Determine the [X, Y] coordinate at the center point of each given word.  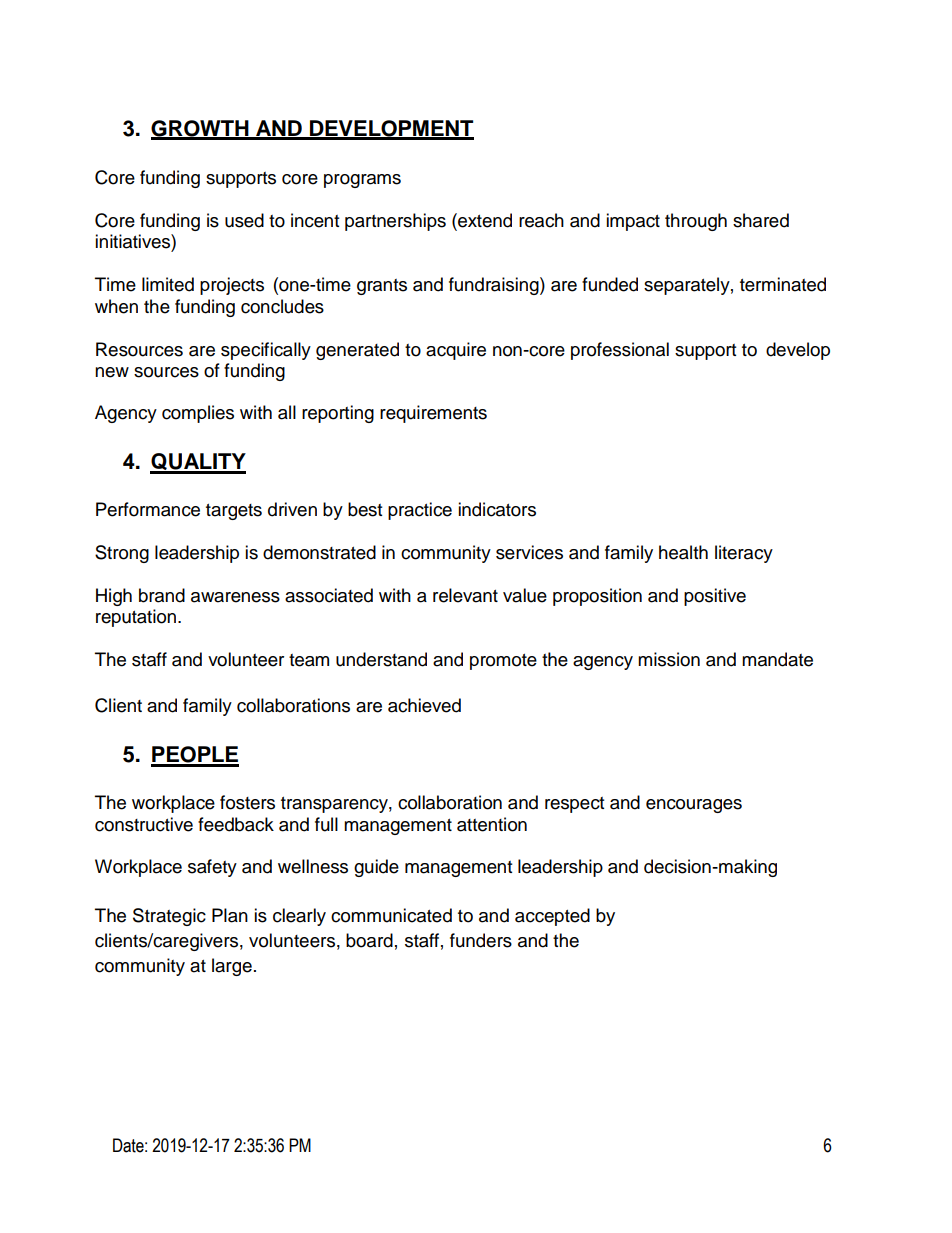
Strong [122, 554]
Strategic [169, 917]
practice [420, 511]
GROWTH [201, 129]
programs [362, 181]
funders [481, 940]
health [683, 552]
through [696, 222]
